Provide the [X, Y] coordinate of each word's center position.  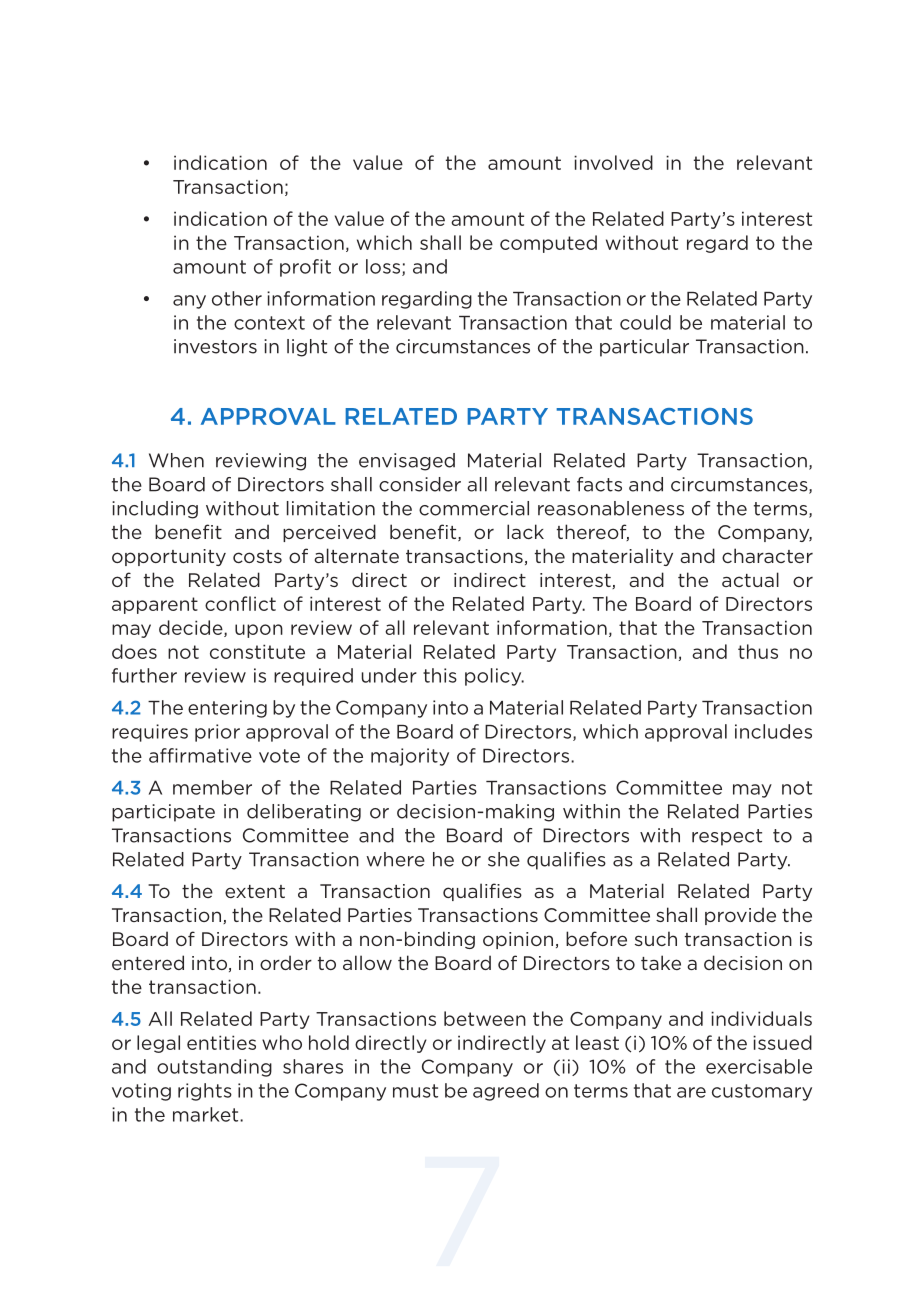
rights [205, 1092]
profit [305, 268]
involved [613, 162]
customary [762, 1092]
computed [548, 244]
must [415, 1091]
